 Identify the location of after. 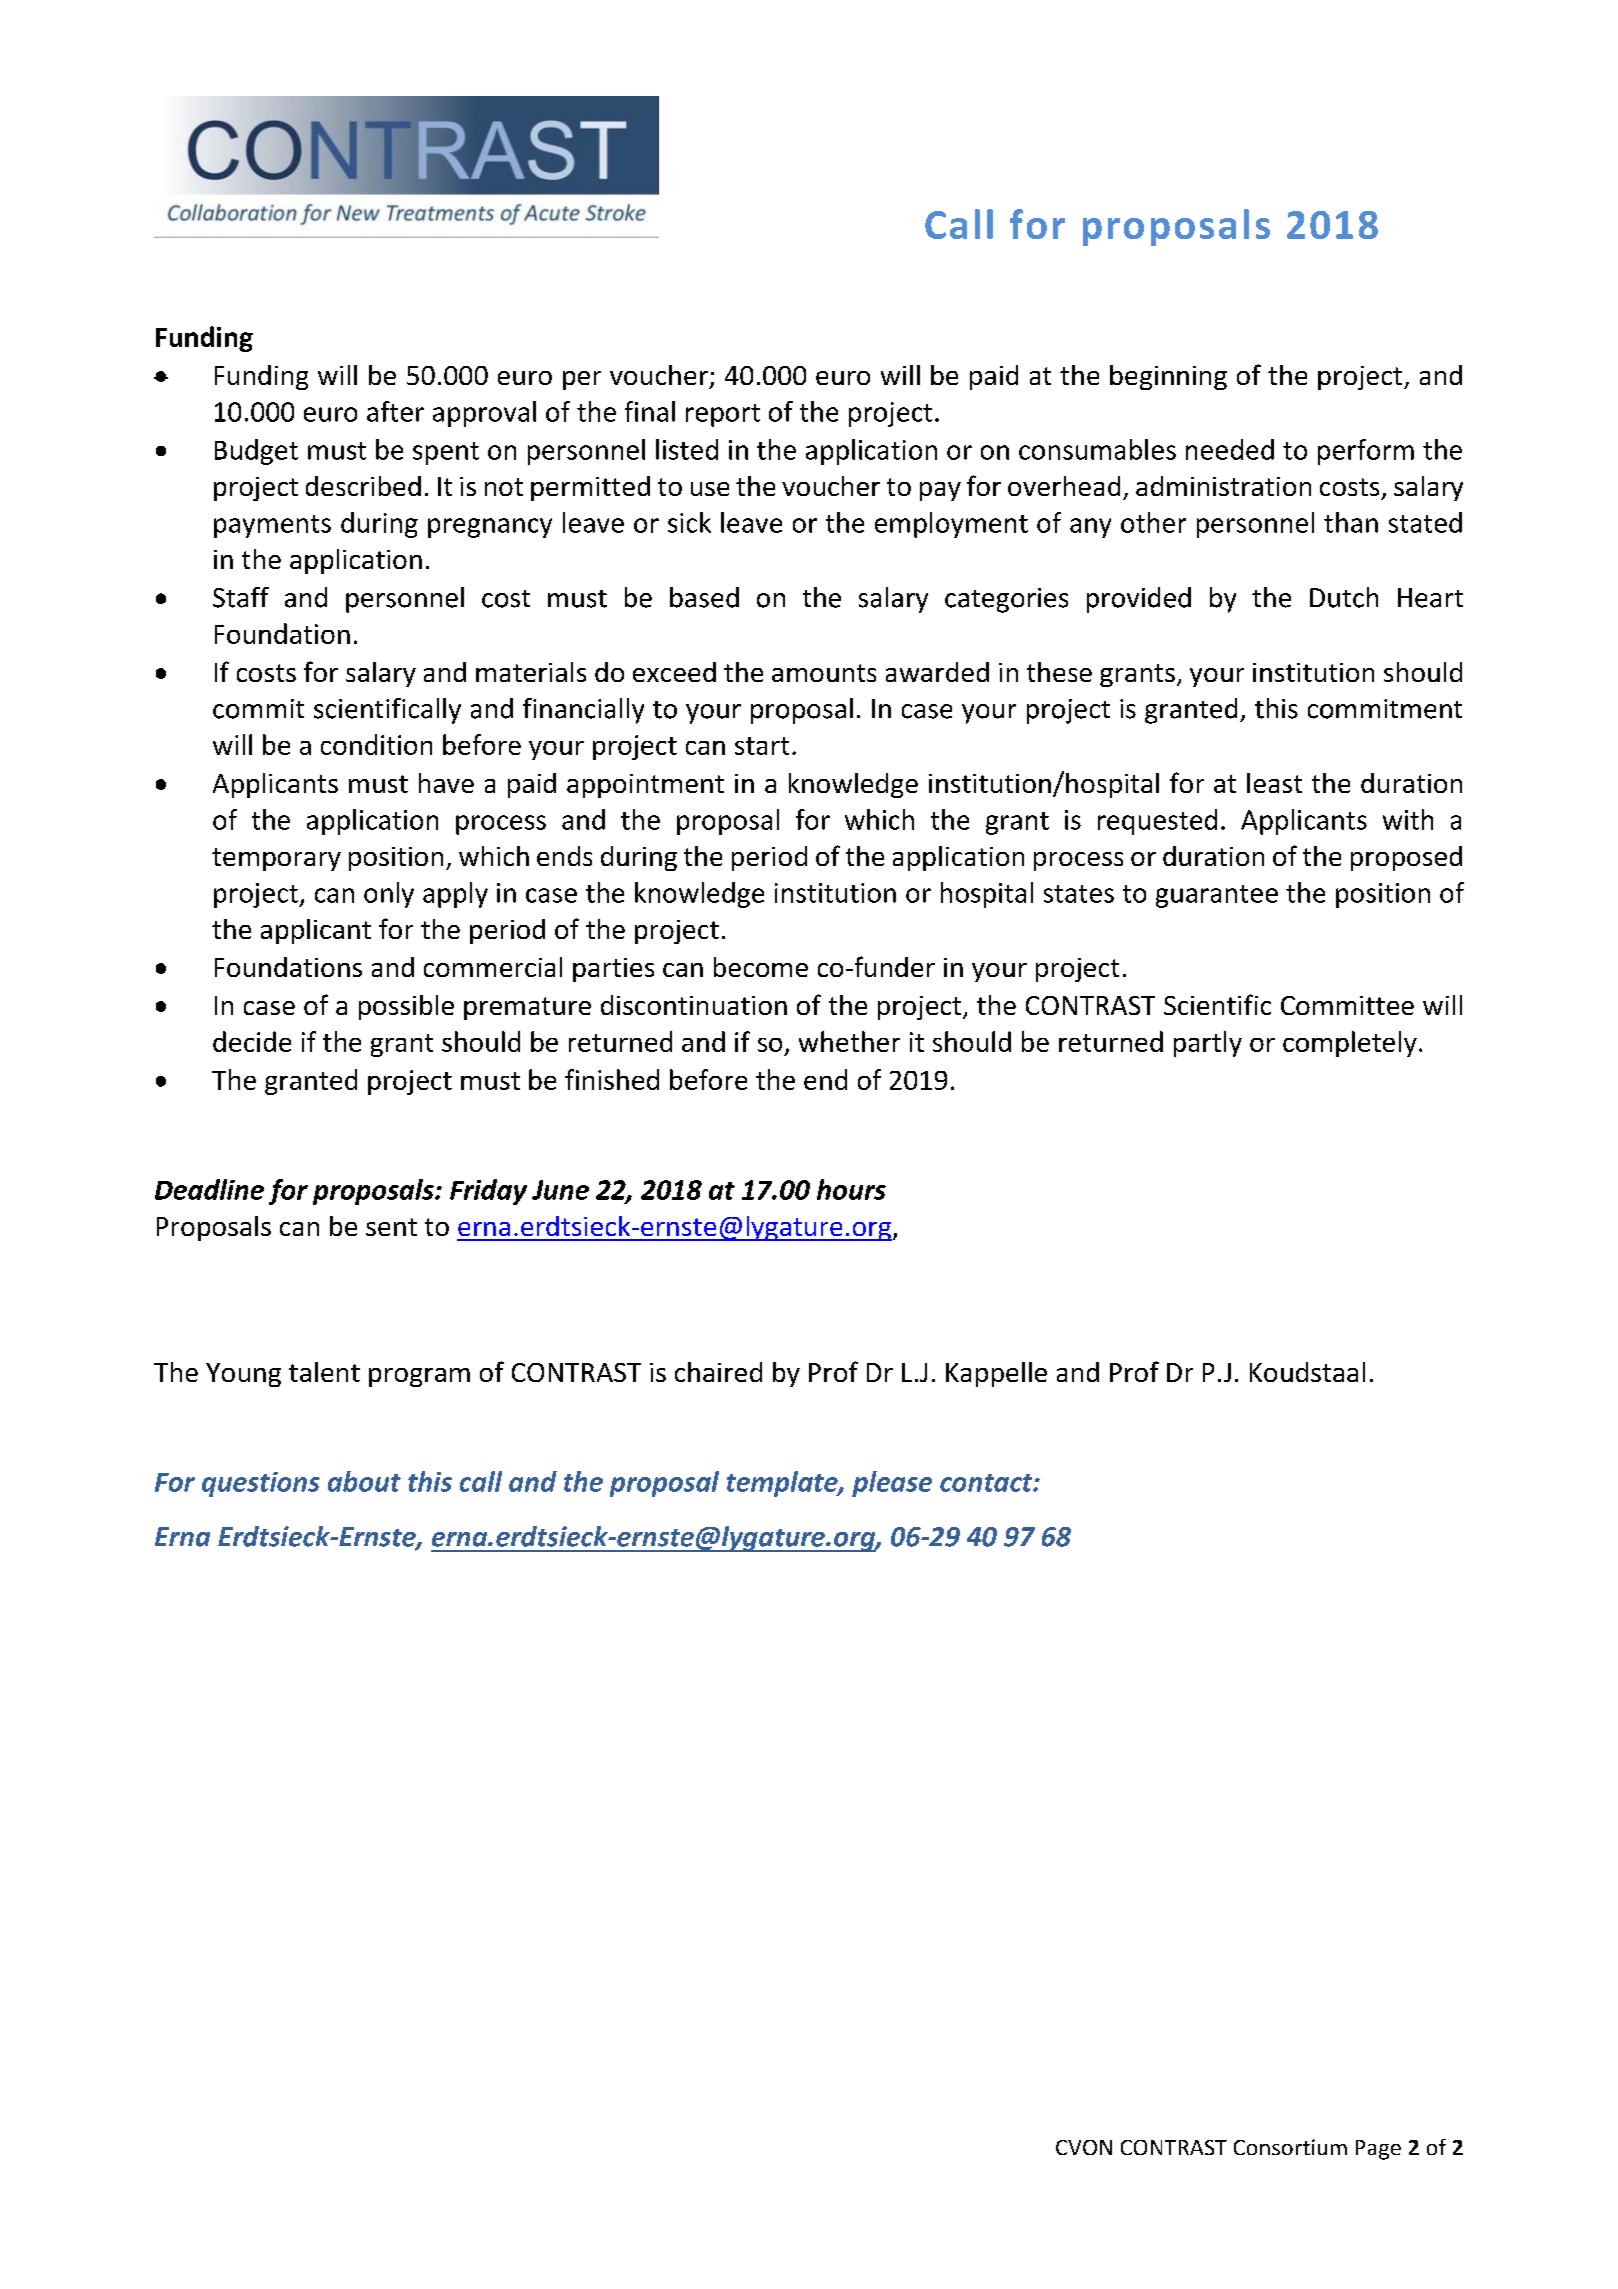
(395, 411).
